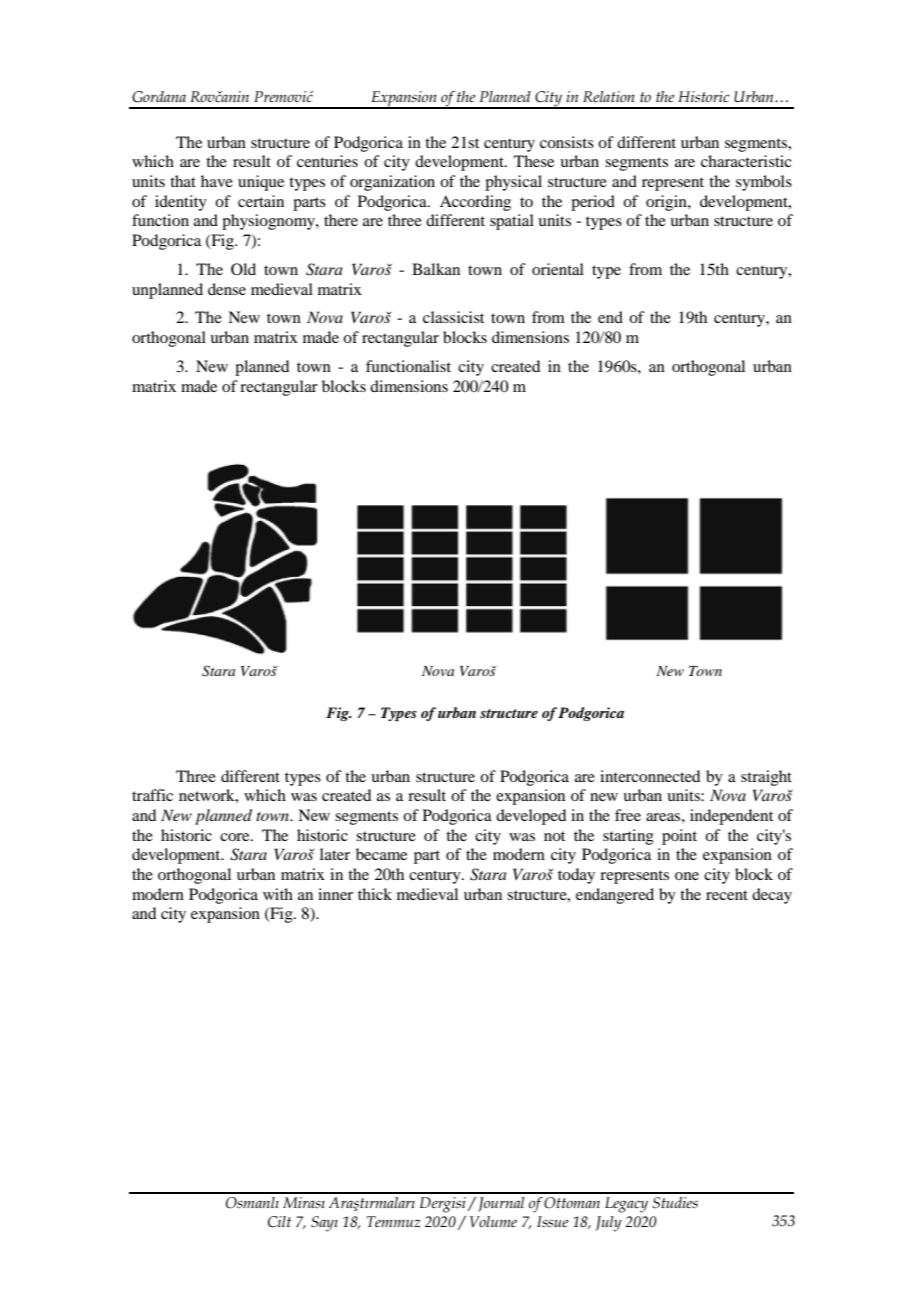 The height and width of the page is (1308, 924). Describe the element at coordinates (217, 181) in the page. I see `have` at that location.
